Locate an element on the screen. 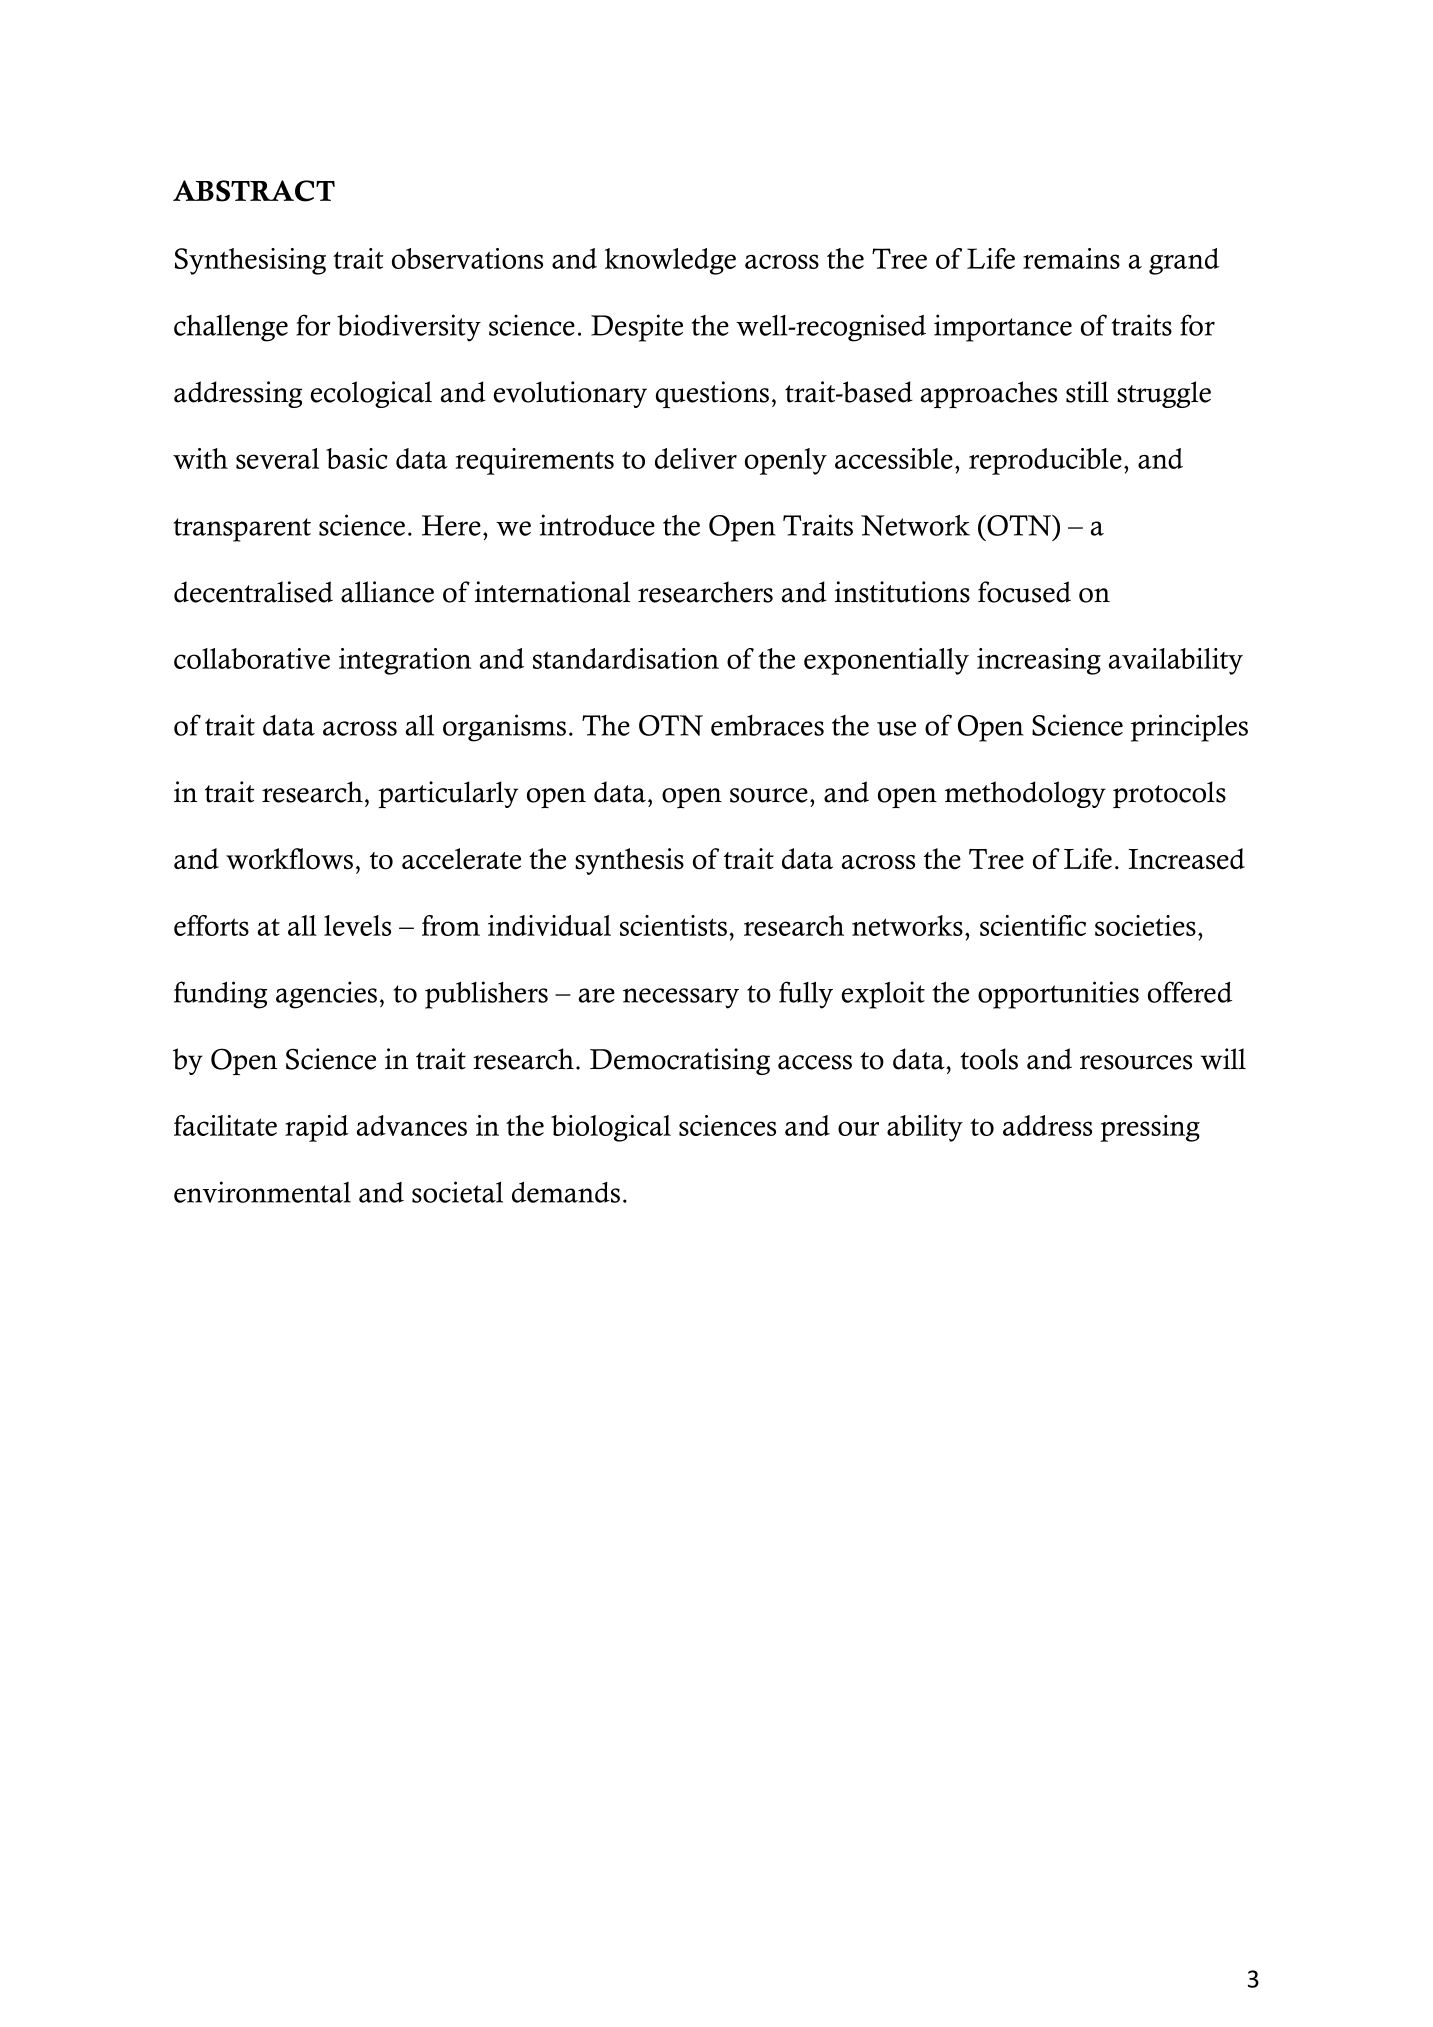 The height and width of the screenshot is (2027, 1433). biological is located at coordinates (611, 1128).
